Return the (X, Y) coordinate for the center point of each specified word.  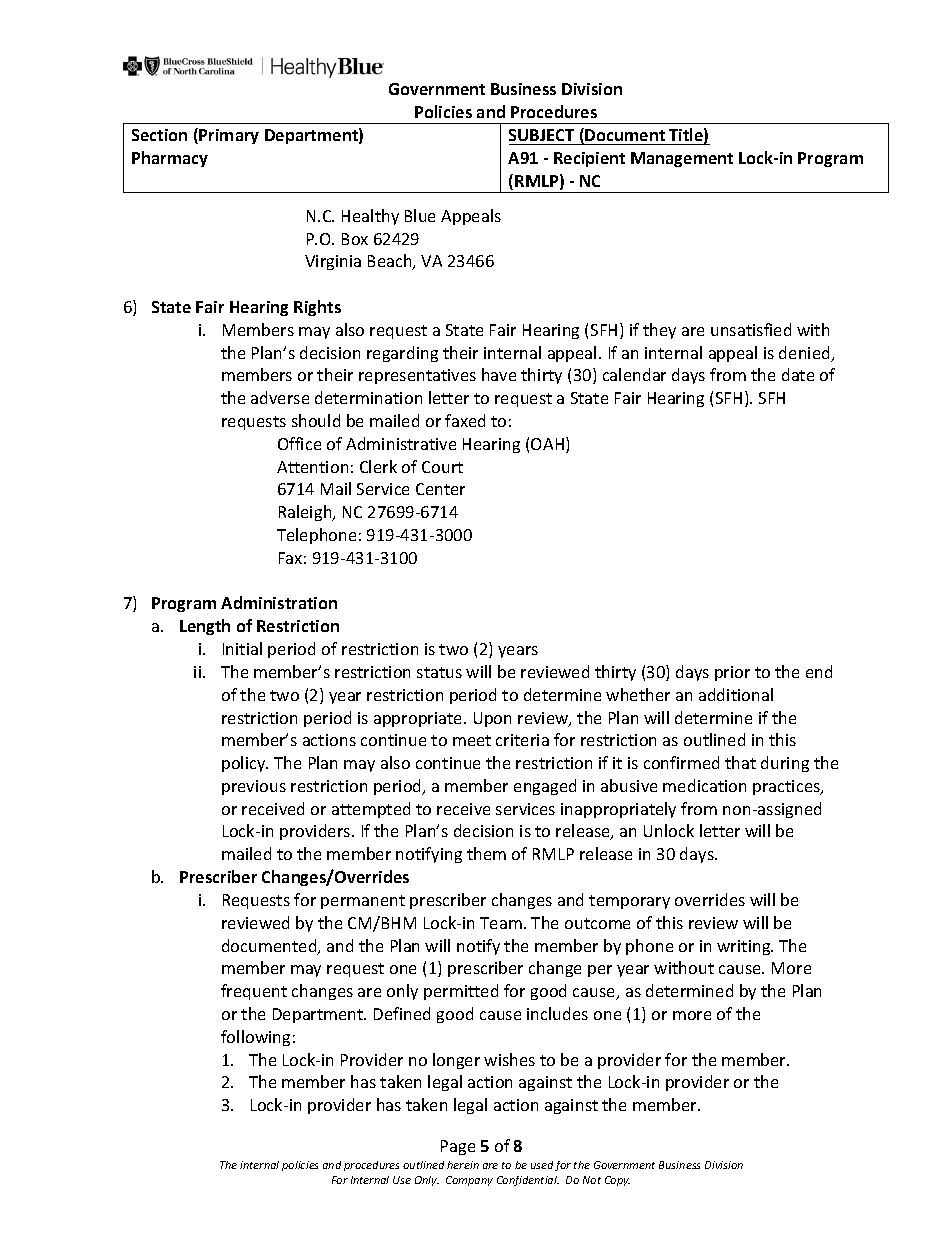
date (798, 374)
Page (458, 1147)
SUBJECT (541, 135)
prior (732, 673)
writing (745, 947)
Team (501, 923)
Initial (242, 648)
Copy (617, 1181)
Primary (229, 136)
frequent (254, 992)
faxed (465, 420)
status (439, 672)
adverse (280, 397)
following (255, 1038)
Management (682, 159)
